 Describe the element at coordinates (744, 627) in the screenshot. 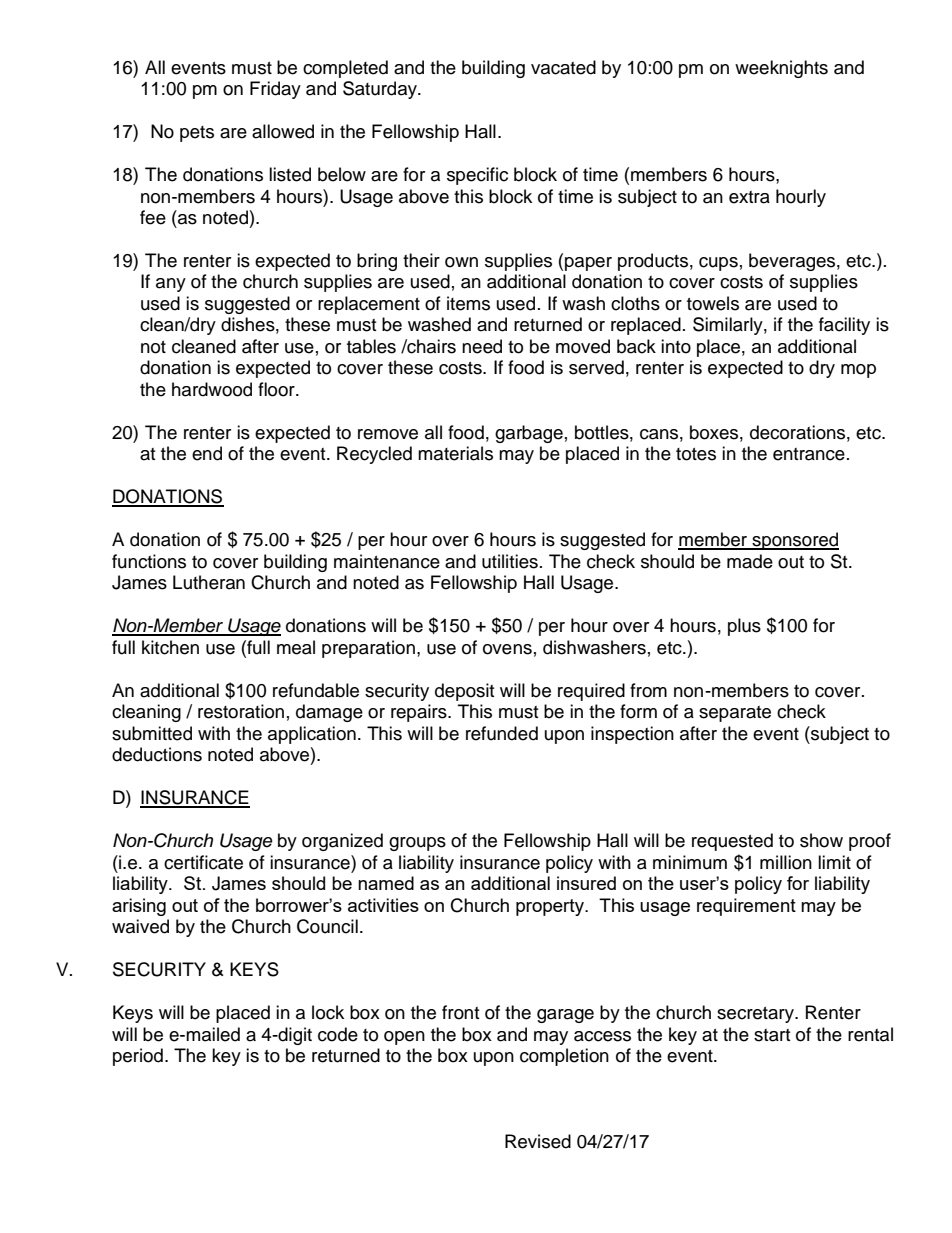

I see `plus` at that location.
